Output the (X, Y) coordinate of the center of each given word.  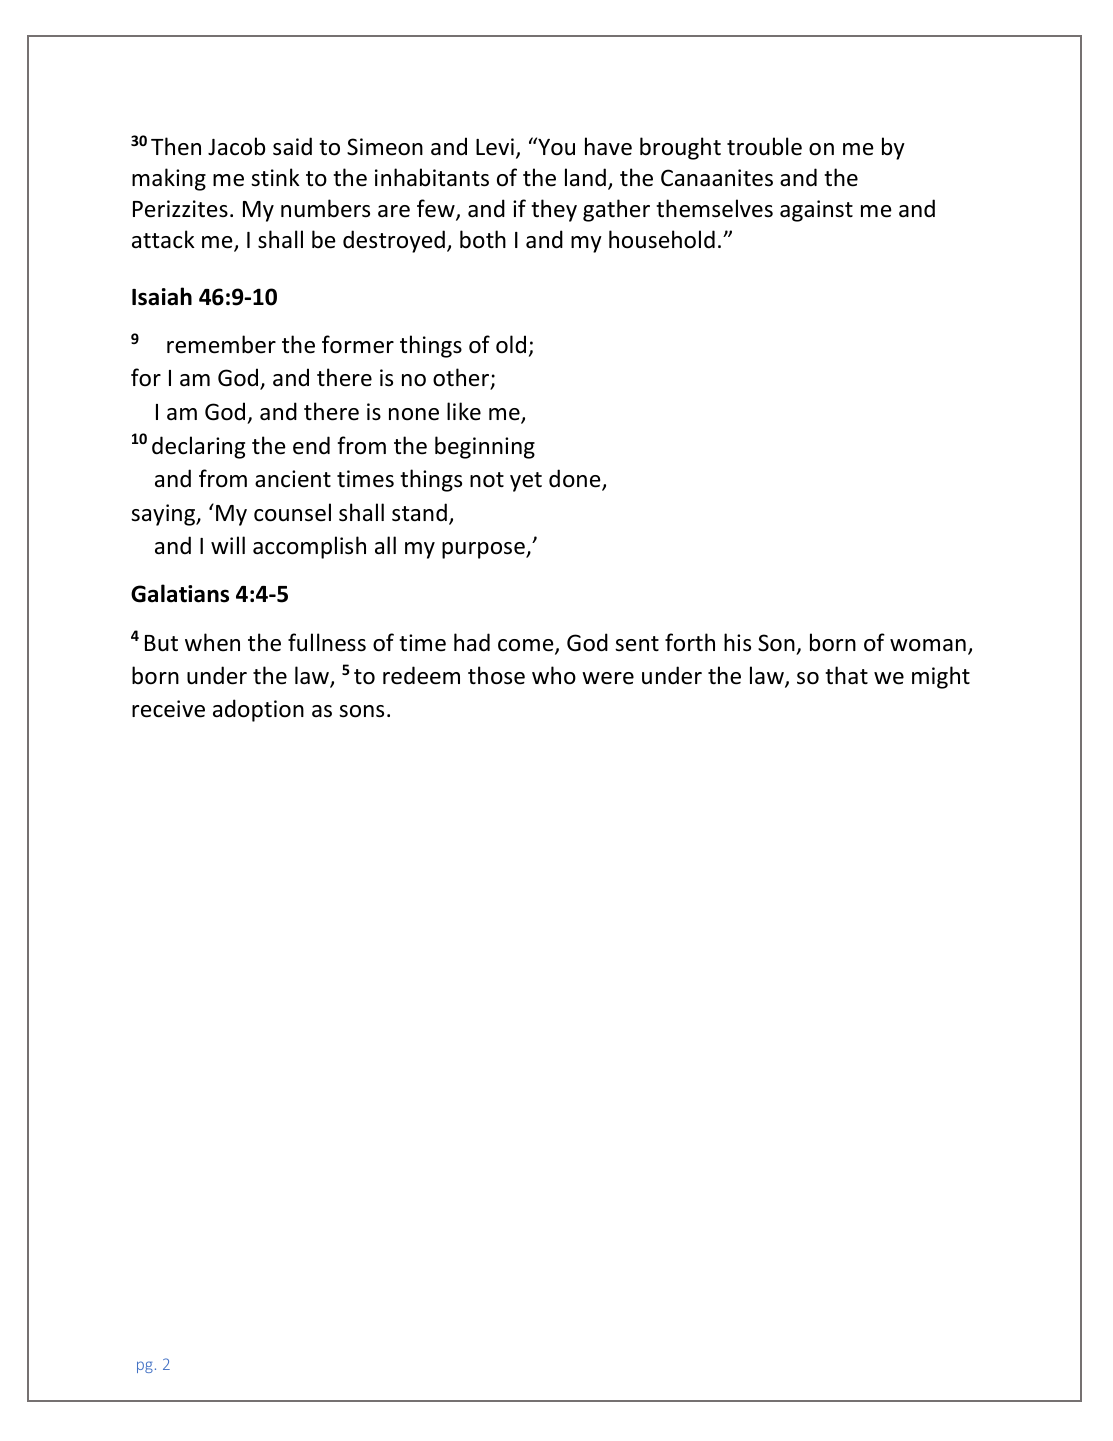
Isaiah (162, 296)
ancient (293, 479)
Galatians (180, 593)
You (555, 146)
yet (526, 482)
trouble (764, 146)
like (464, 411)
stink (275, 177)
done (576, 479)
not (487, 480)
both (483, 239)
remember (221, 344)
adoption (258, 710)
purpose (484, 550)
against (816, 211)
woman (928, 645)
